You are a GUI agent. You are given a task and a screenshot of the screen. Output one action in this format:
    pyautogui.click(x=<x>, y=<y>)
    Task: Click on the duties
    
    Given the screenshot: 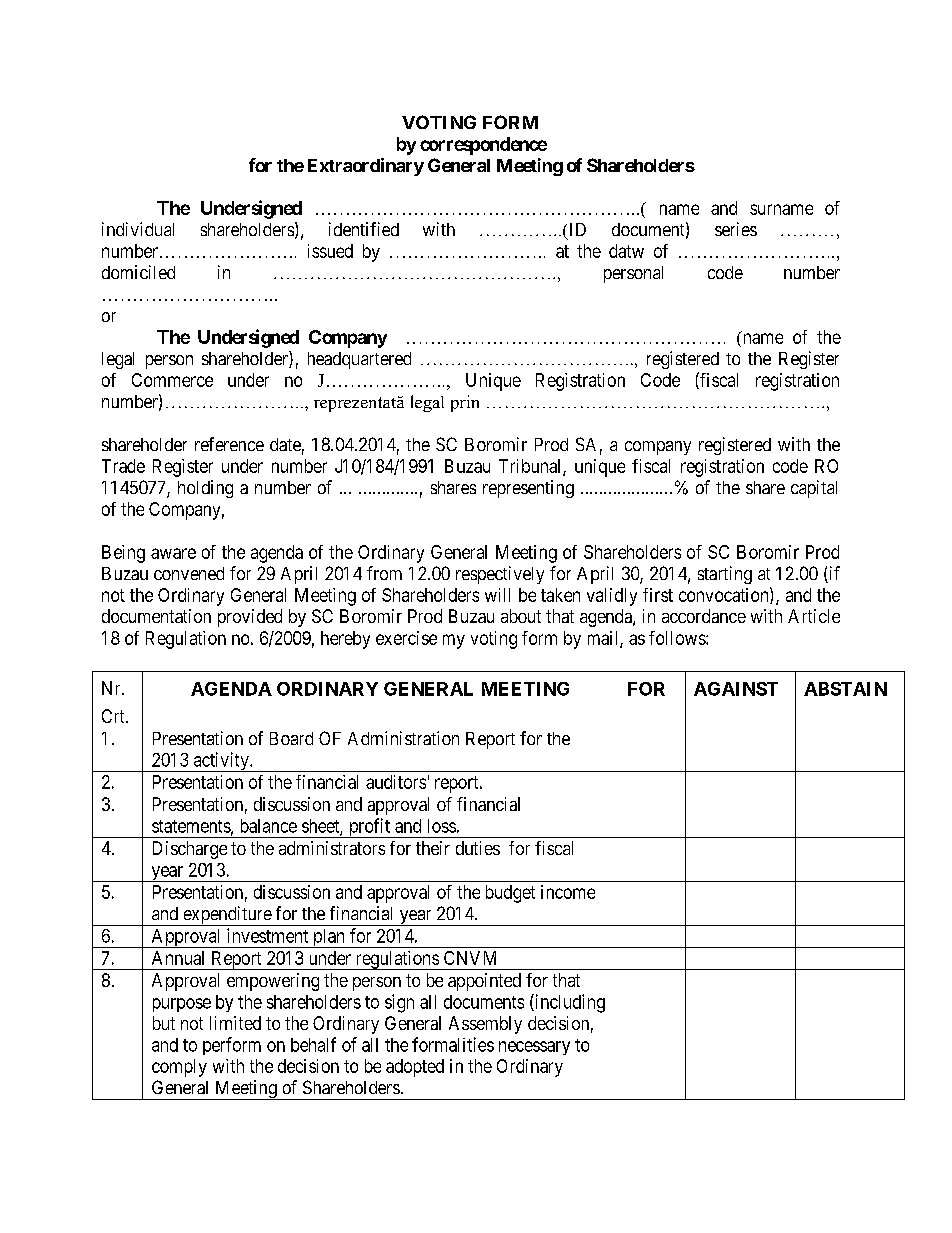 What is the action you would take?
    pyautogui.click(x=478, y=848)
